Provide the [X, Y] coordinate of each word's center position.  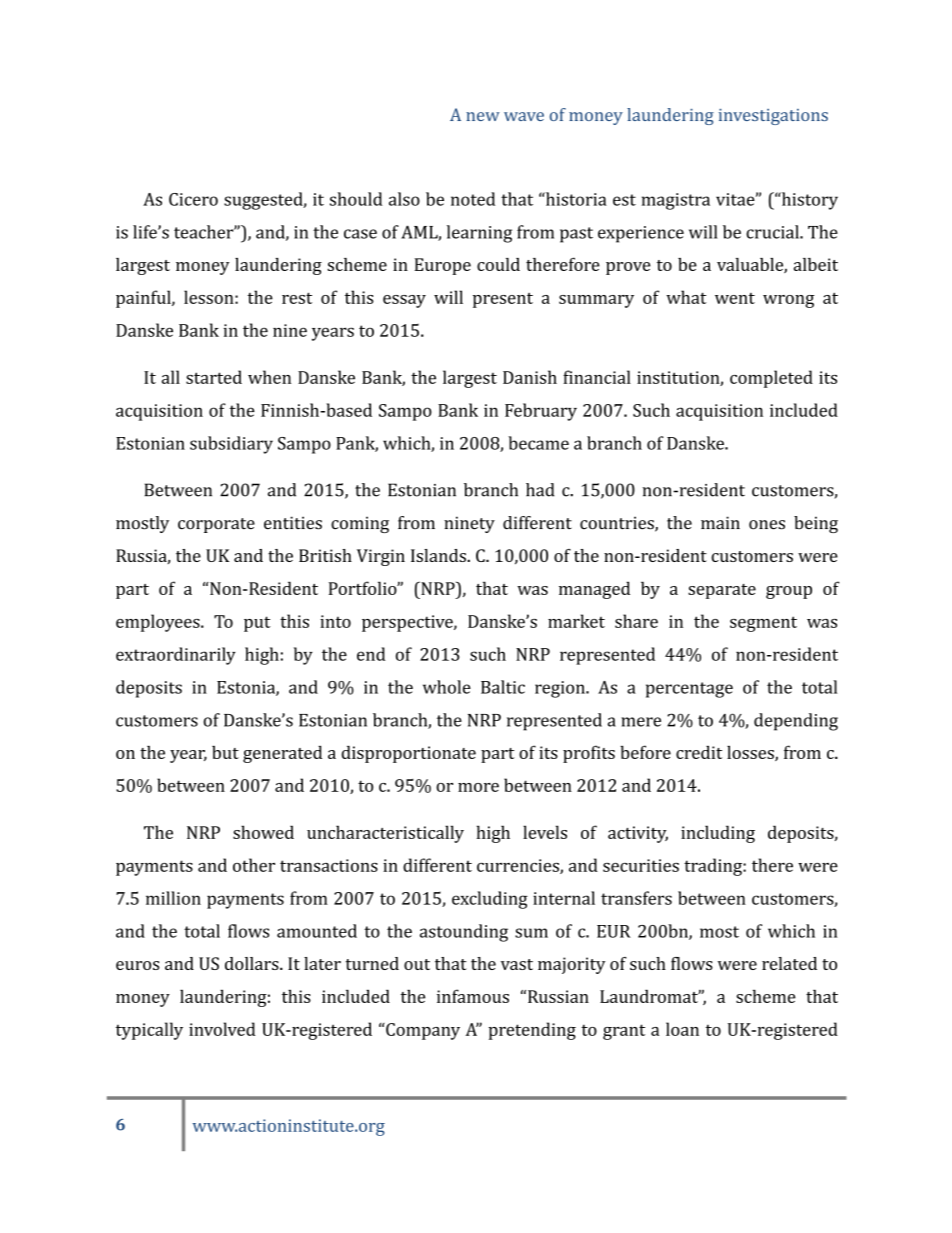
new [483, 116]
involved [222, 1029]
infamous [473, 996]
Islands [439, 555]
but [225, 752]
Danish [530, 377]
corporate [216, 525]
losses [751, 753]
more [478, 787]
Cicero [193, 199]
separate [722, 591]
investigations [773, 117]
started [214, 377]
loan [682, 1029]
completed [771, 379]
